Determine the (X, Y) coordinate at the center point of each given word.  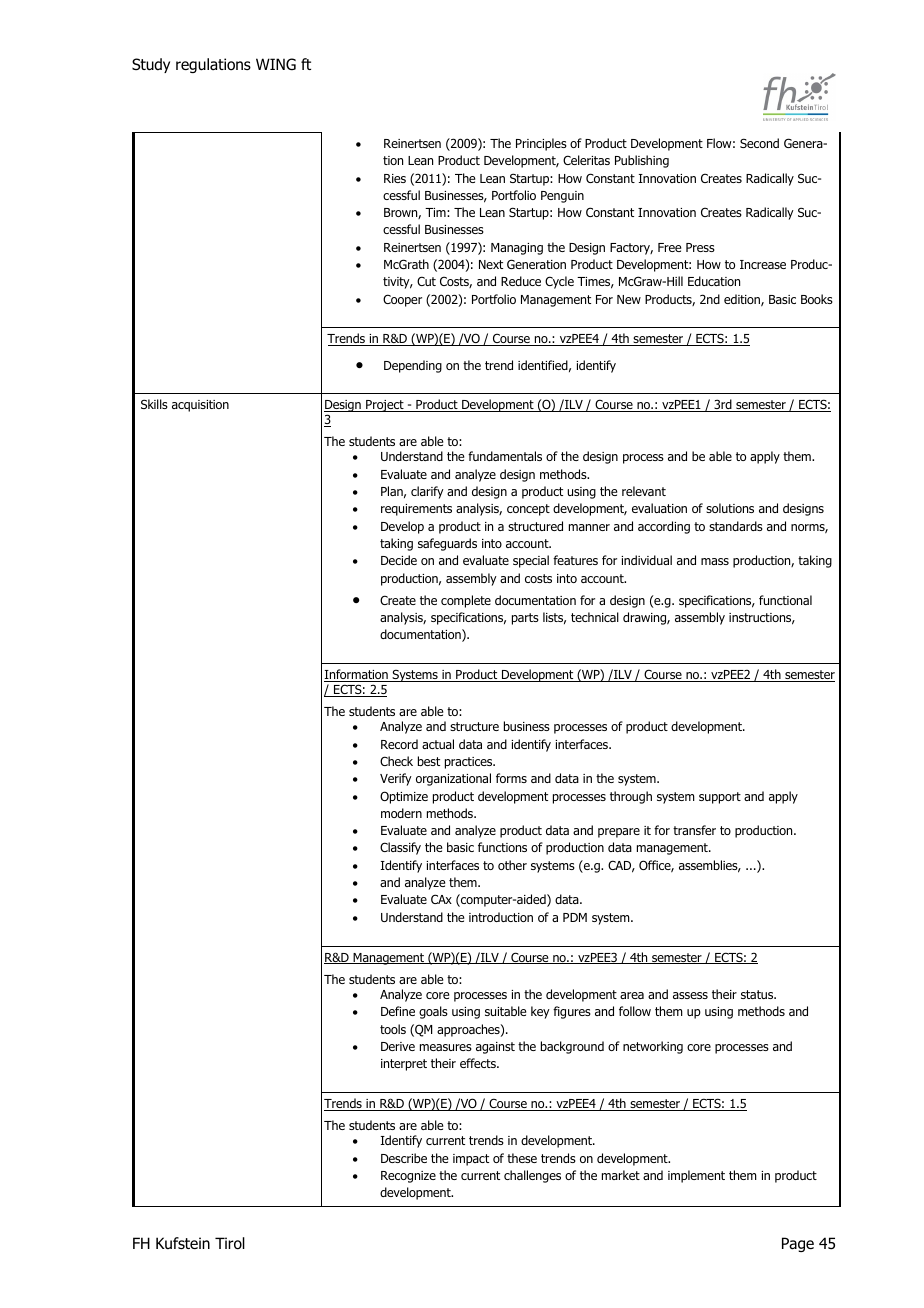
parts (525, 619)
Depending (413, 366)
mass (715, 561)
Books (817, 299)
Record (399, 744)
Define (398, 1011)
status (758, 994)
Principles (541, 144)
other (512, 865)
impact (471, 1160)
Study (151, 65)
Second (759, 143)
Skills (154, 404)
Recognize (408, 1177)
